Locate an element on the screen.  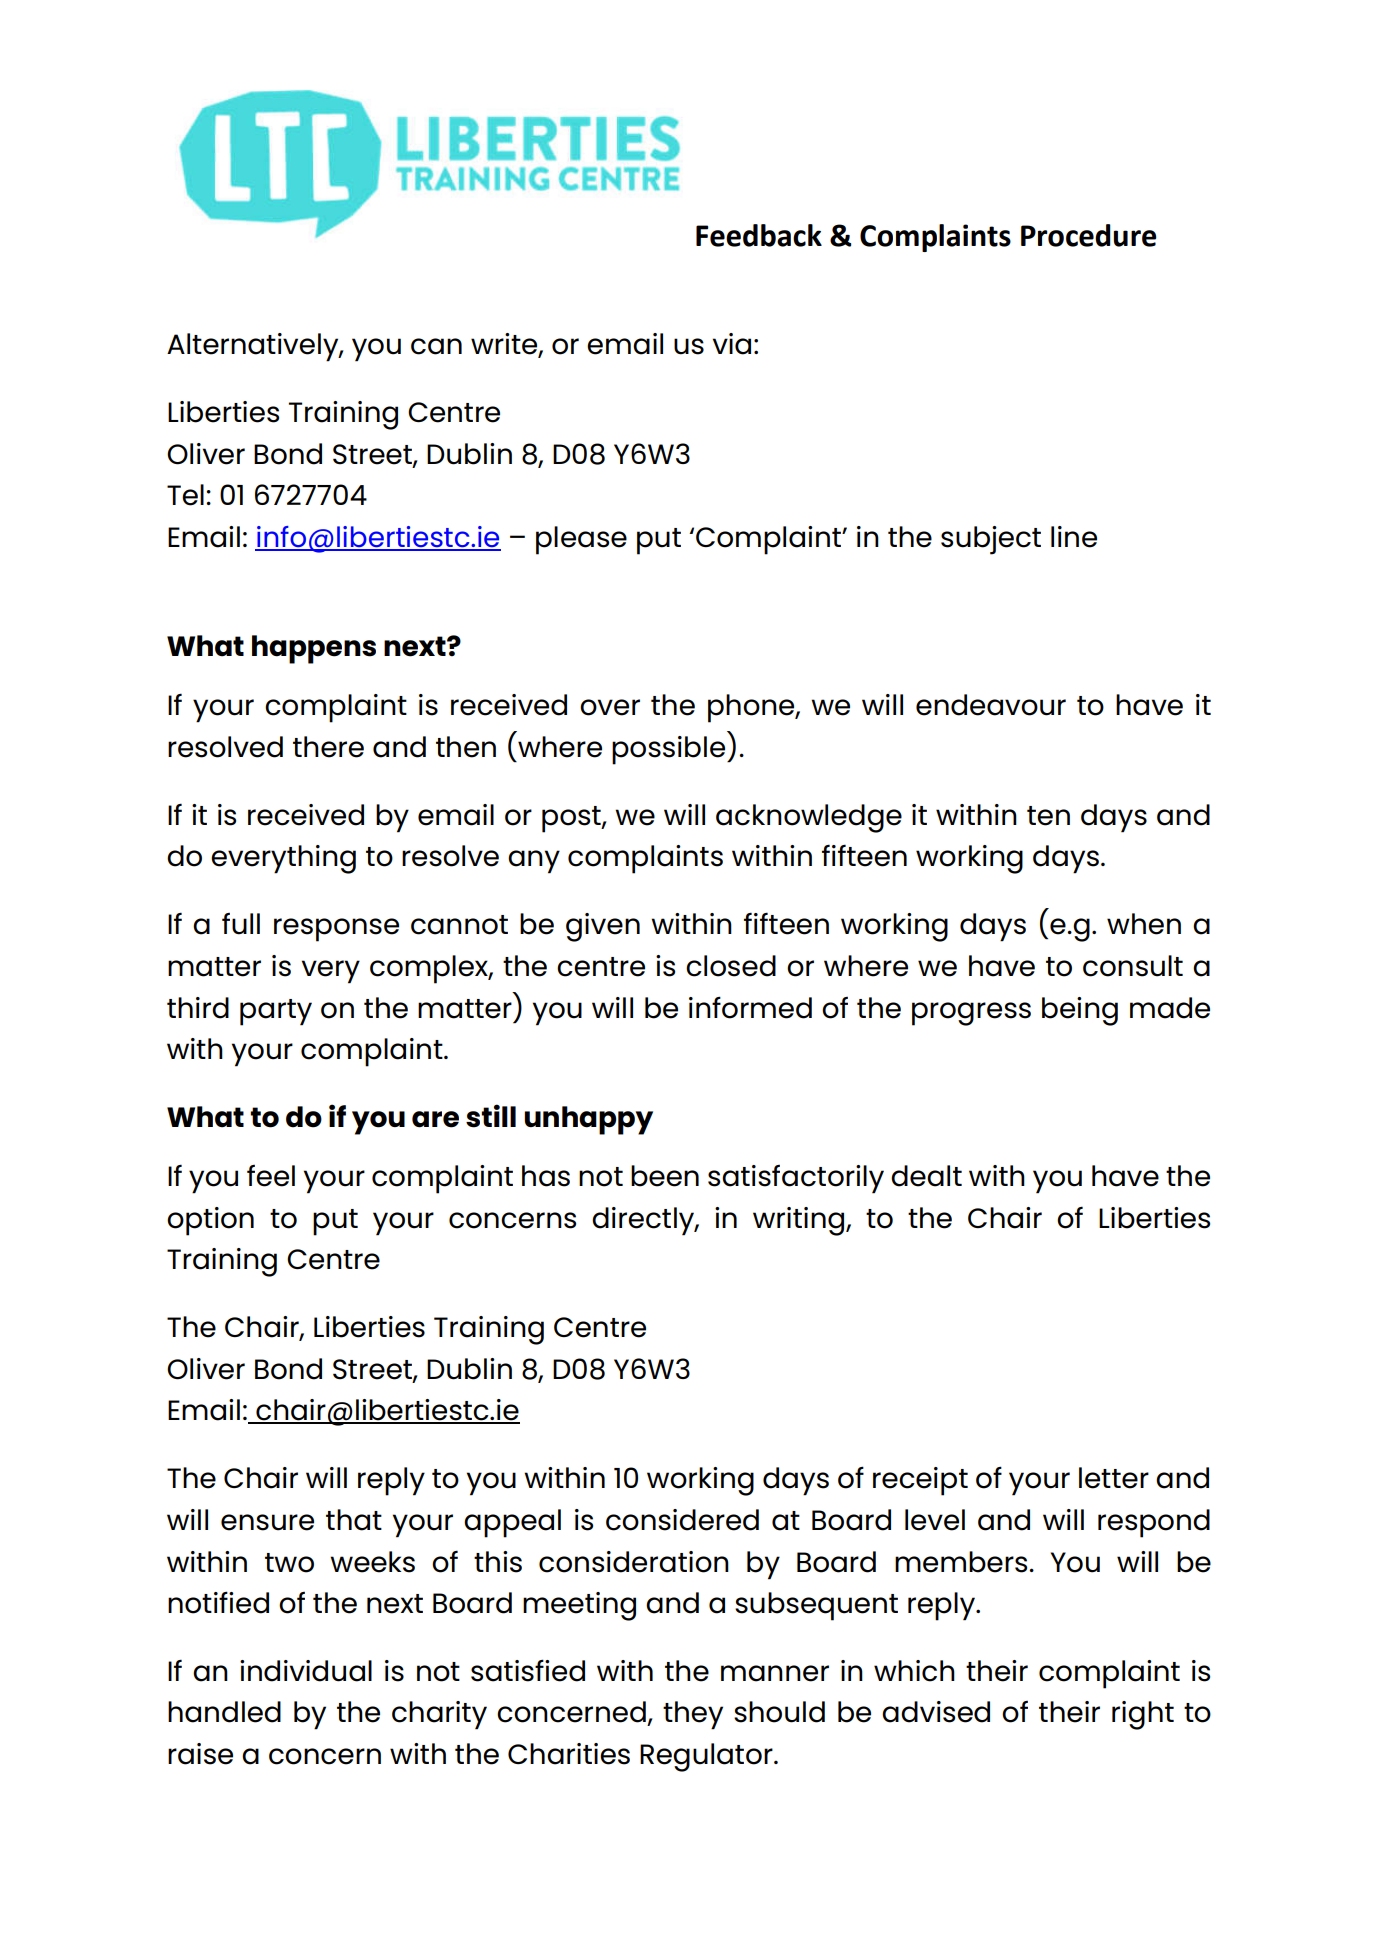
right is located at coordinates (1143, 1715).
